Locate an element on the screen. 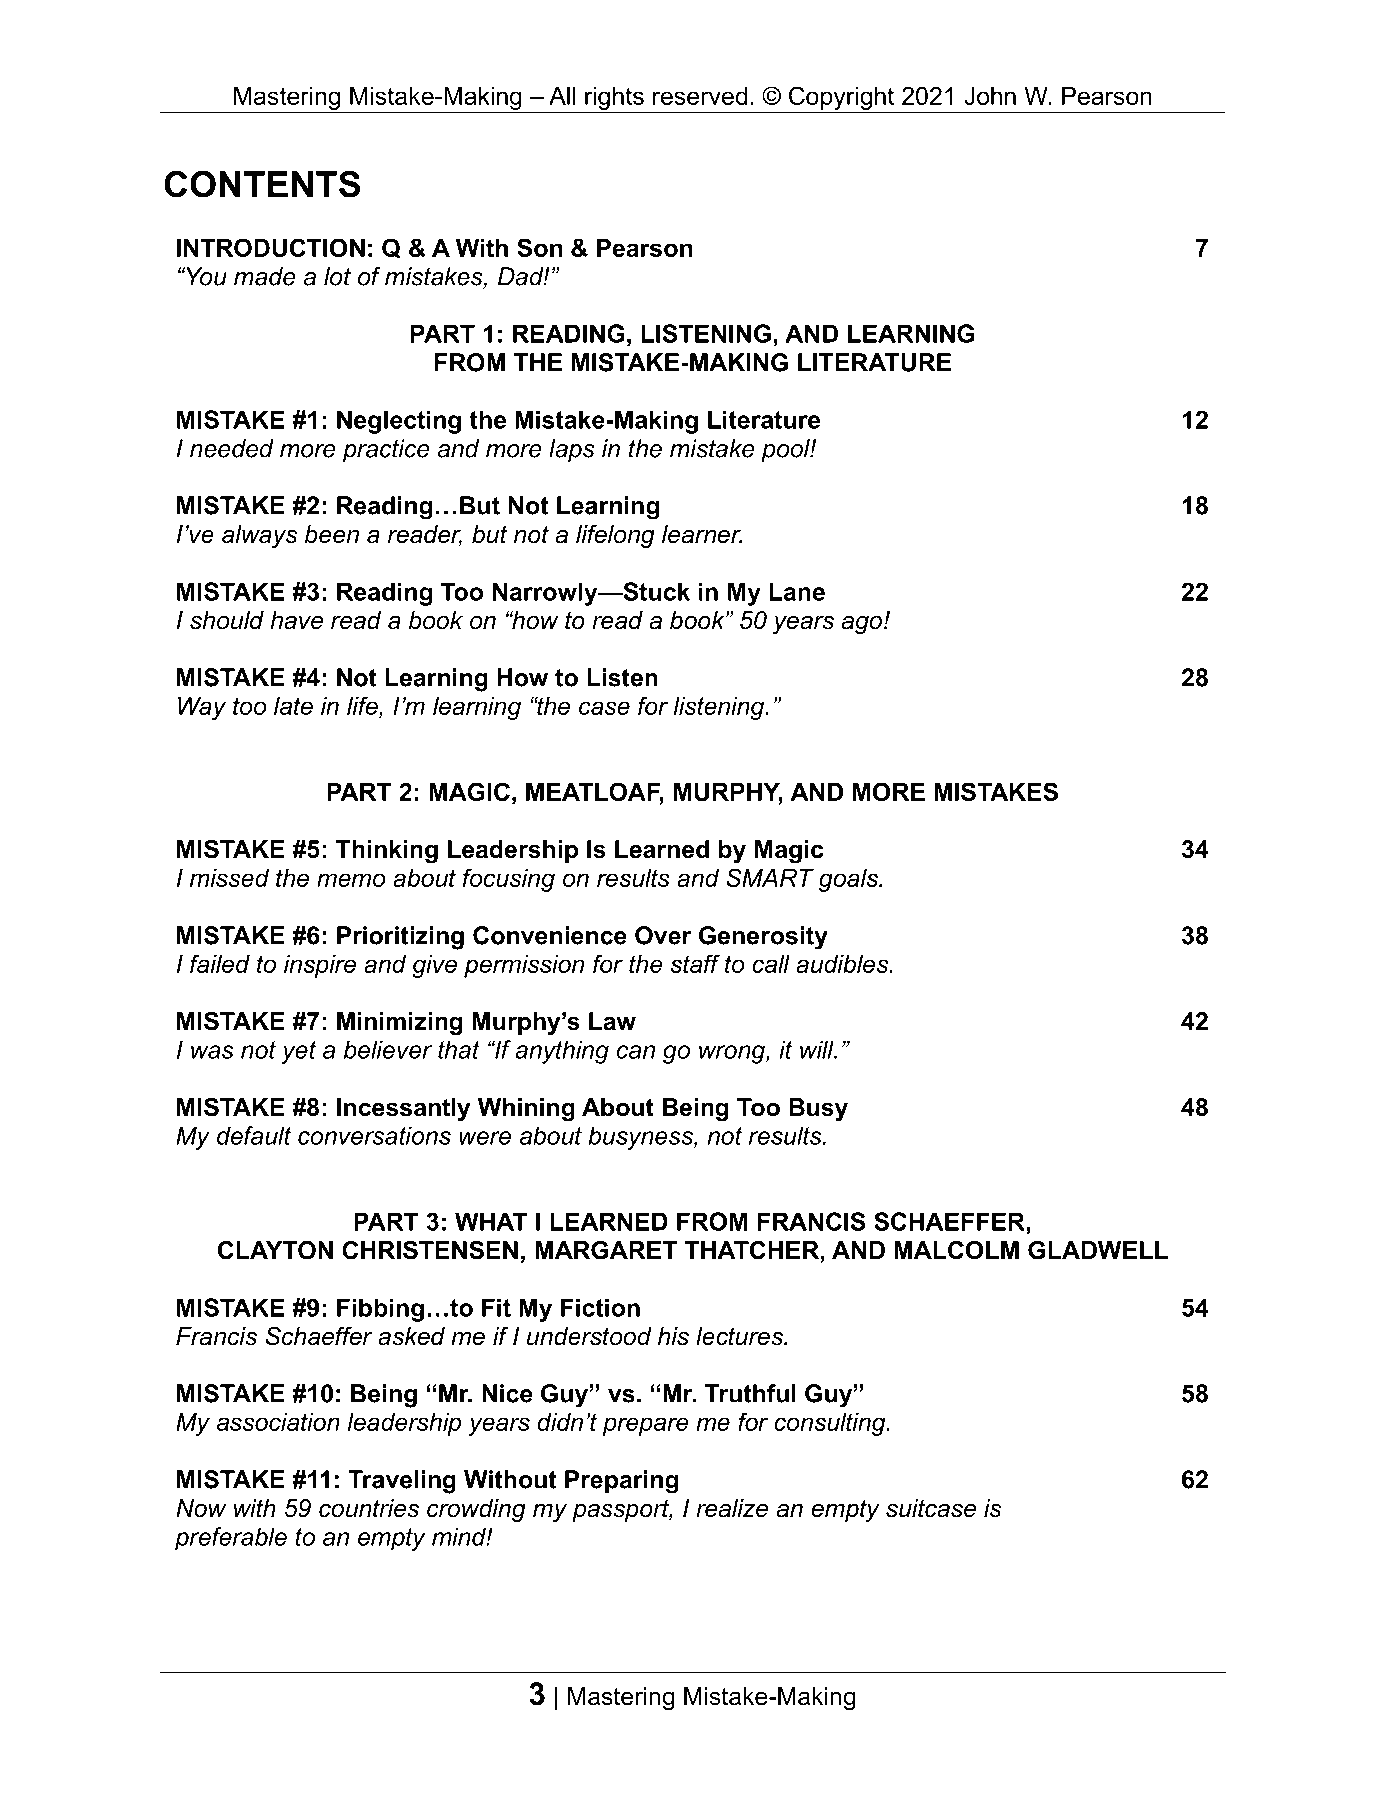 This screenshot has width=1385, height=1793. Preparing is located at coordinates (621, 1482).
